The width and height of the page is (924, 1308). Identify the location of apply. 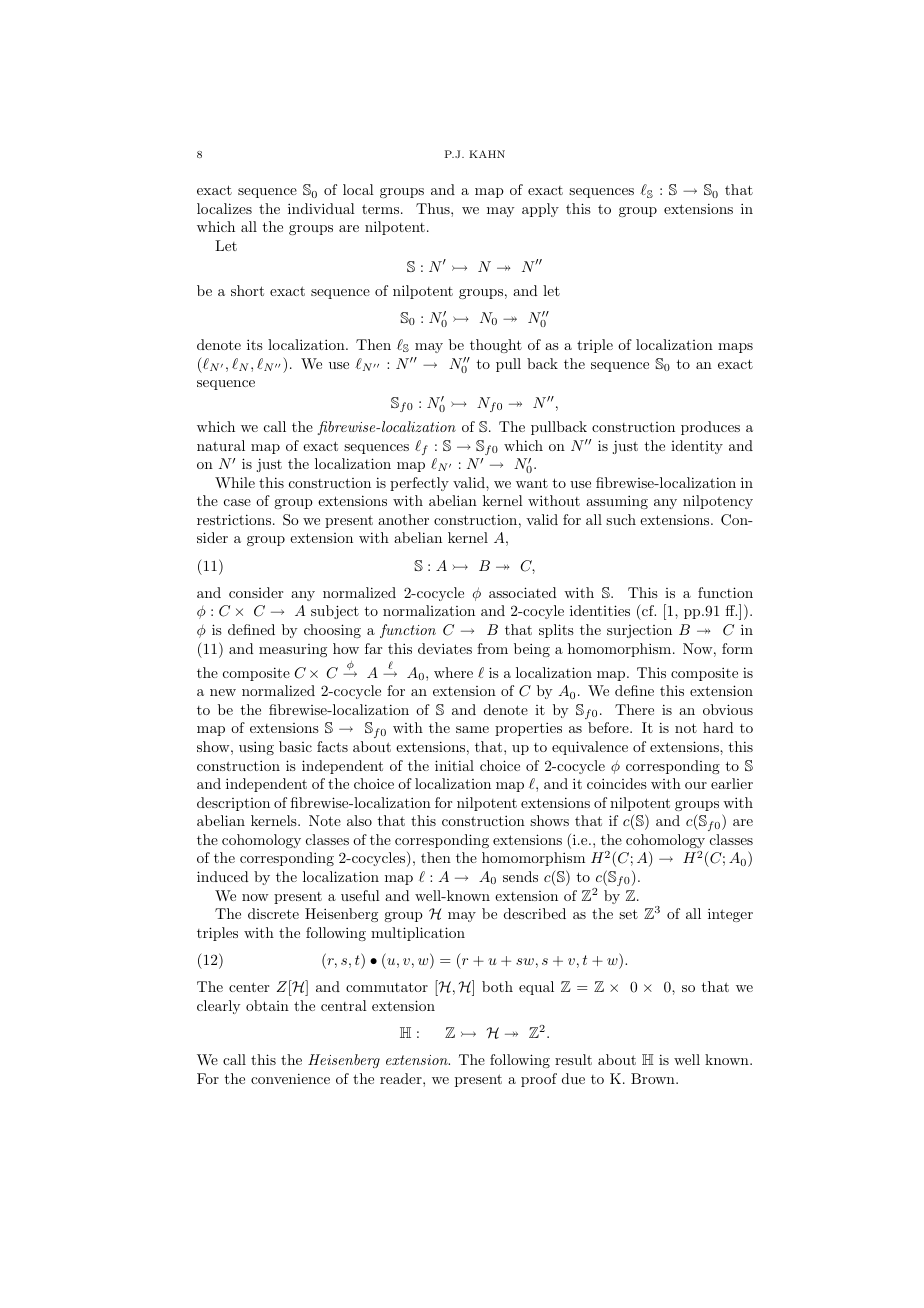
(540, 210).
